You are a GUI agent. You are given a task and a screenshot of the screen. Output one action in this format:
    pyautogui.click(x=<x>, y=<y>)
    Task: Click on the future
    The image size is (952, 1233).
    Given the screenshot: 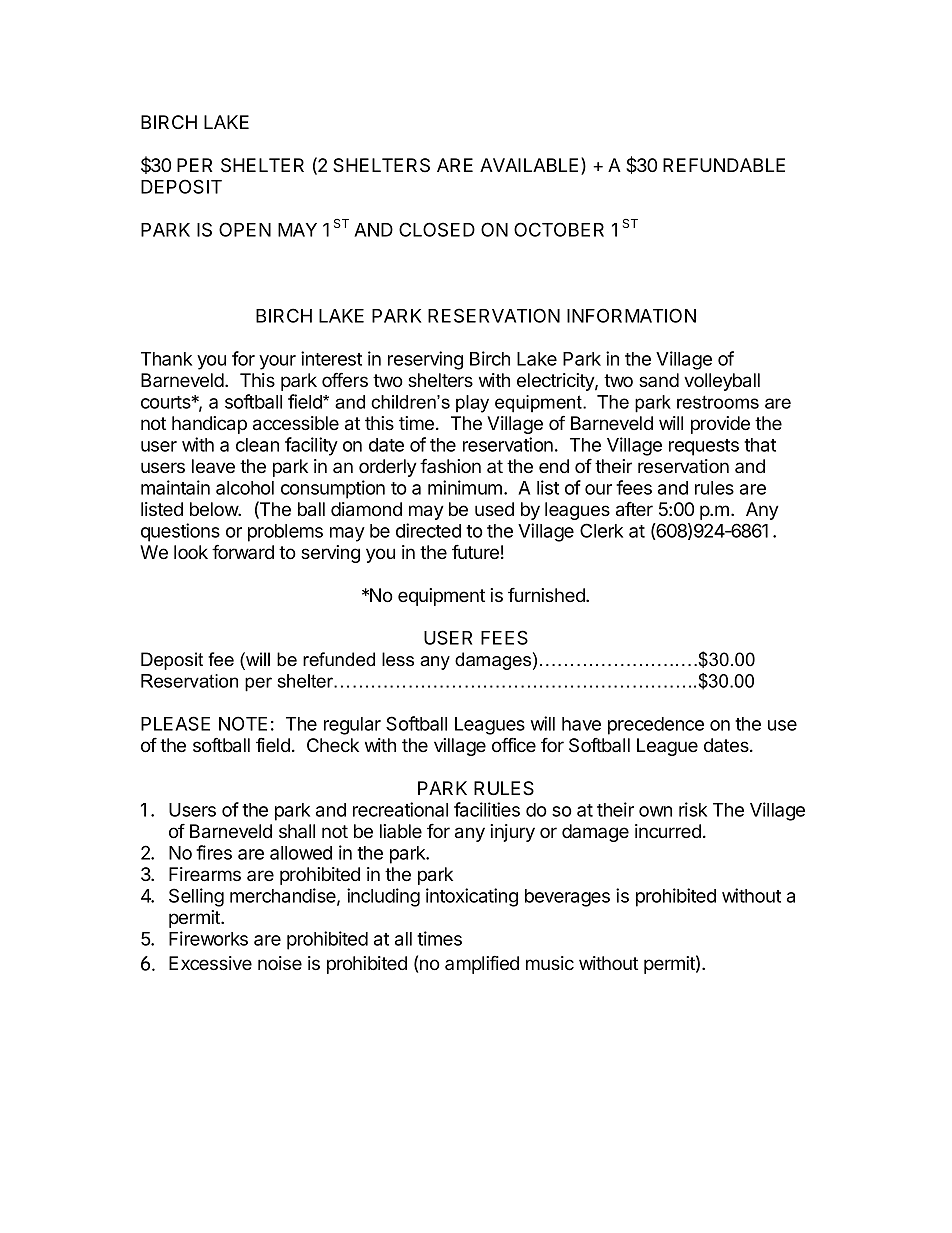 What is the action you would take?
    pyautogui.click(x=475, y=552)
